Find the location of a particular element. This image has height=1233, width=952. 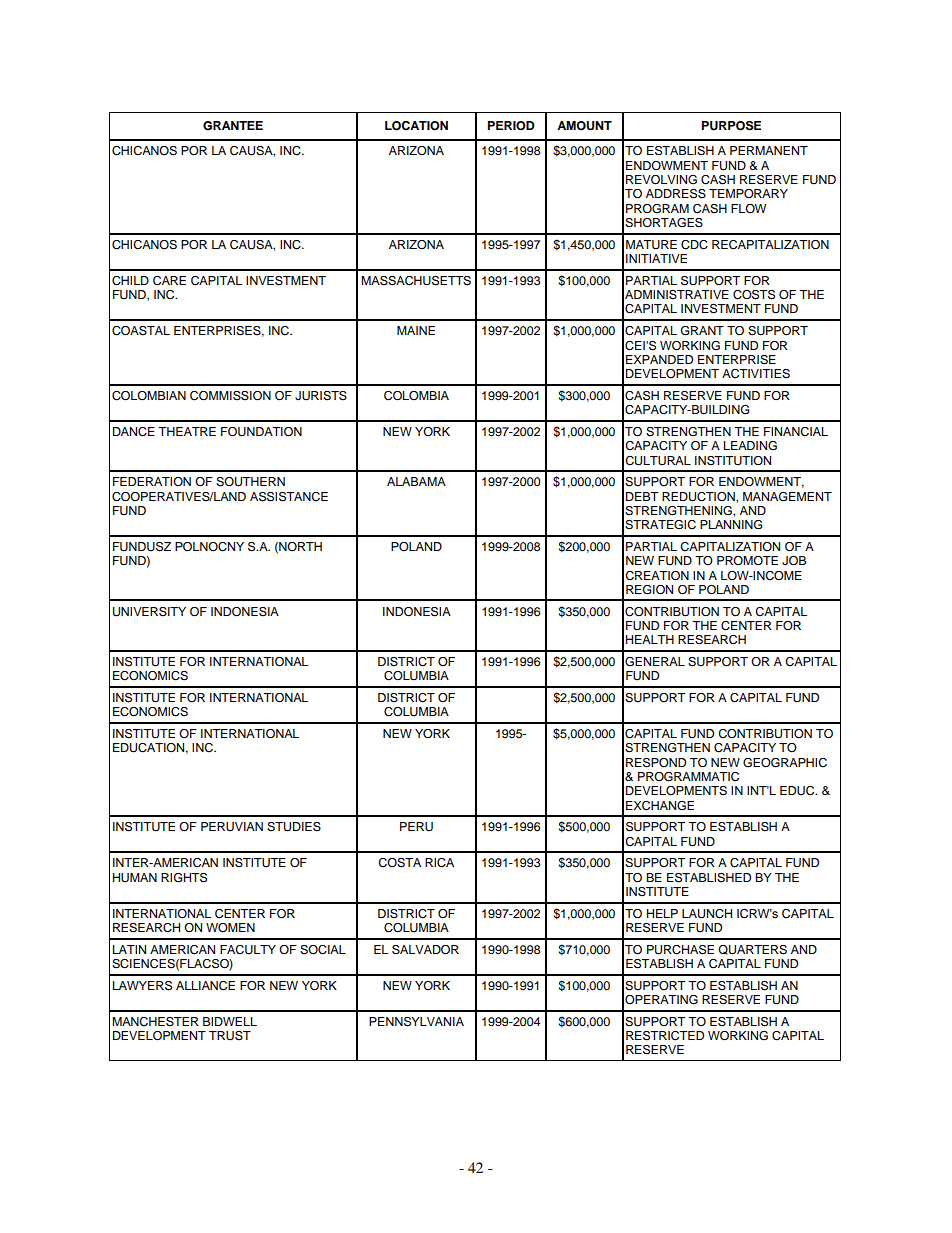

MAINE is located at coordinates (416, 330).
